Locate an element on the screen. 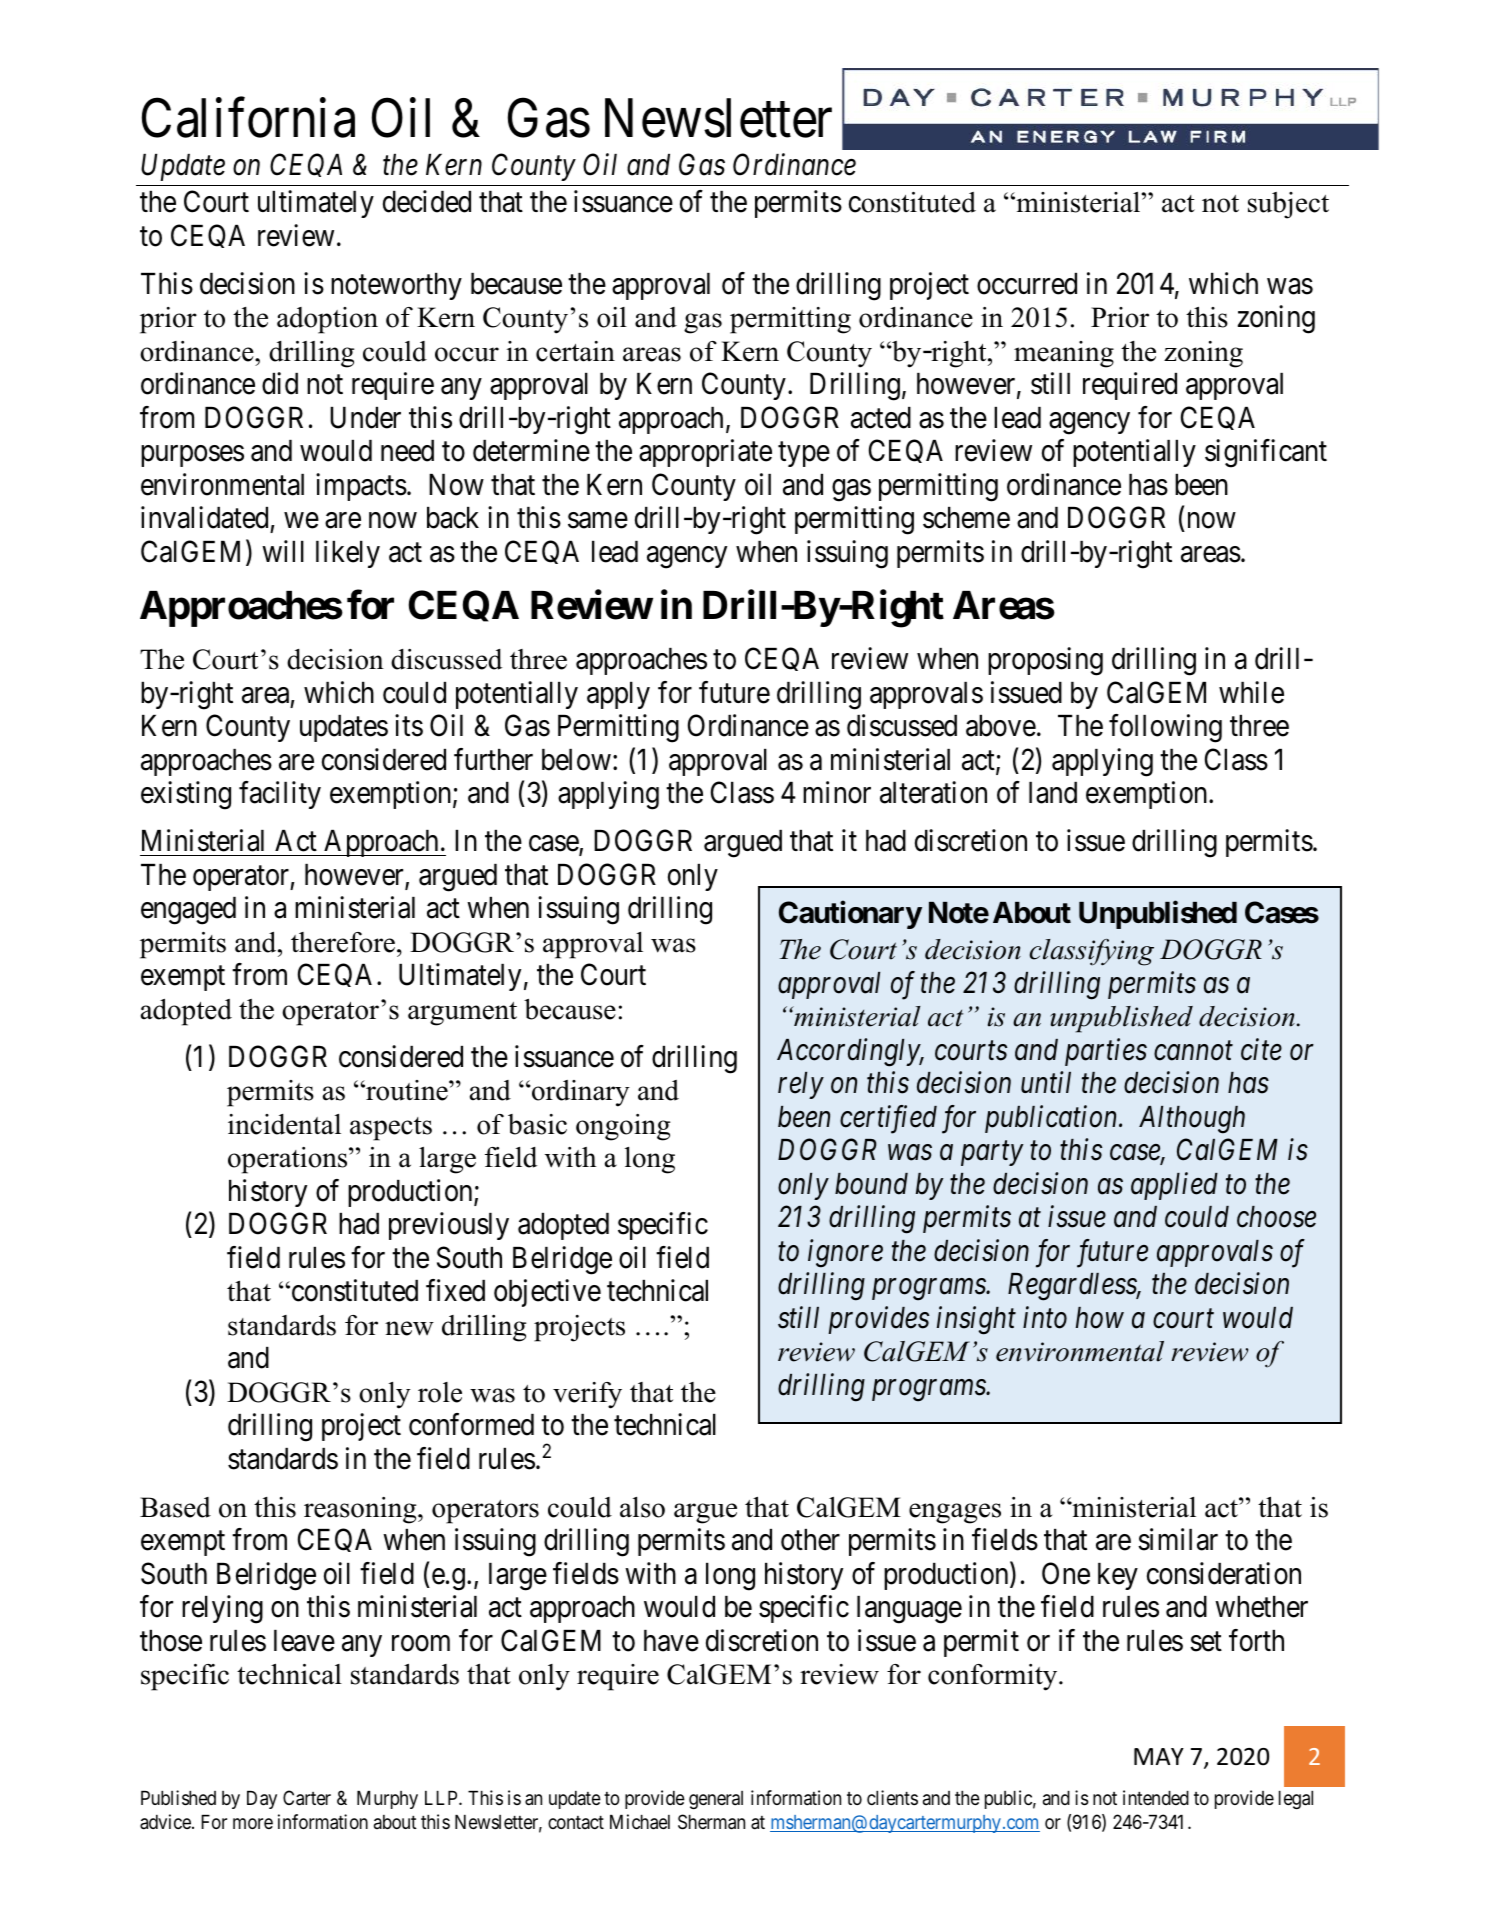 The image size is (1485, 1922). Cautionary is located at coordinates (850, 915).
